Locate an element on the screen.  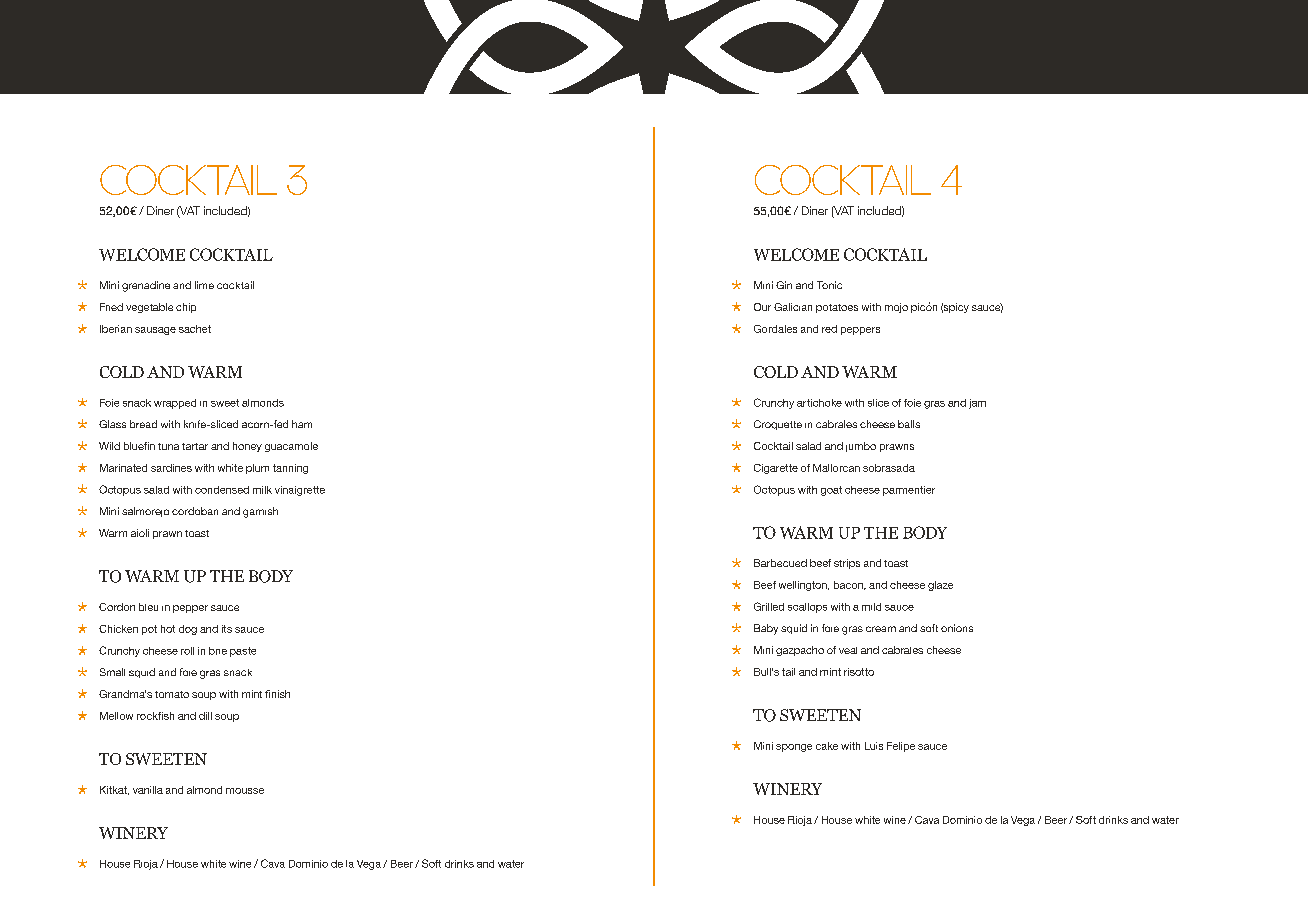
strips is located at coordinates (847, 564).
